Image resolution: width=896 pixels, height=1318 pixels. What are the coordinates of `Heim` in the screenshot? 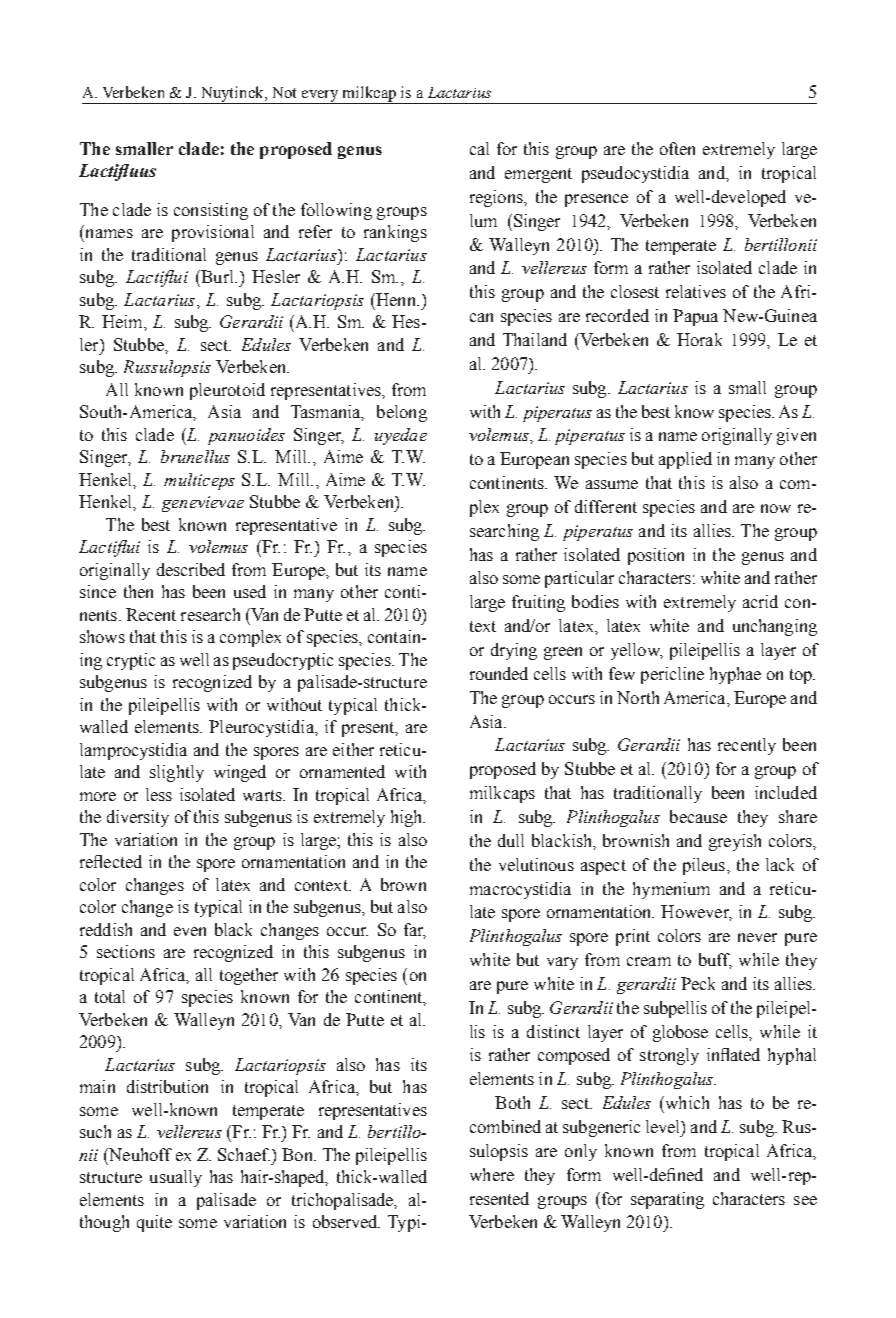 It's located at (123, 321).
